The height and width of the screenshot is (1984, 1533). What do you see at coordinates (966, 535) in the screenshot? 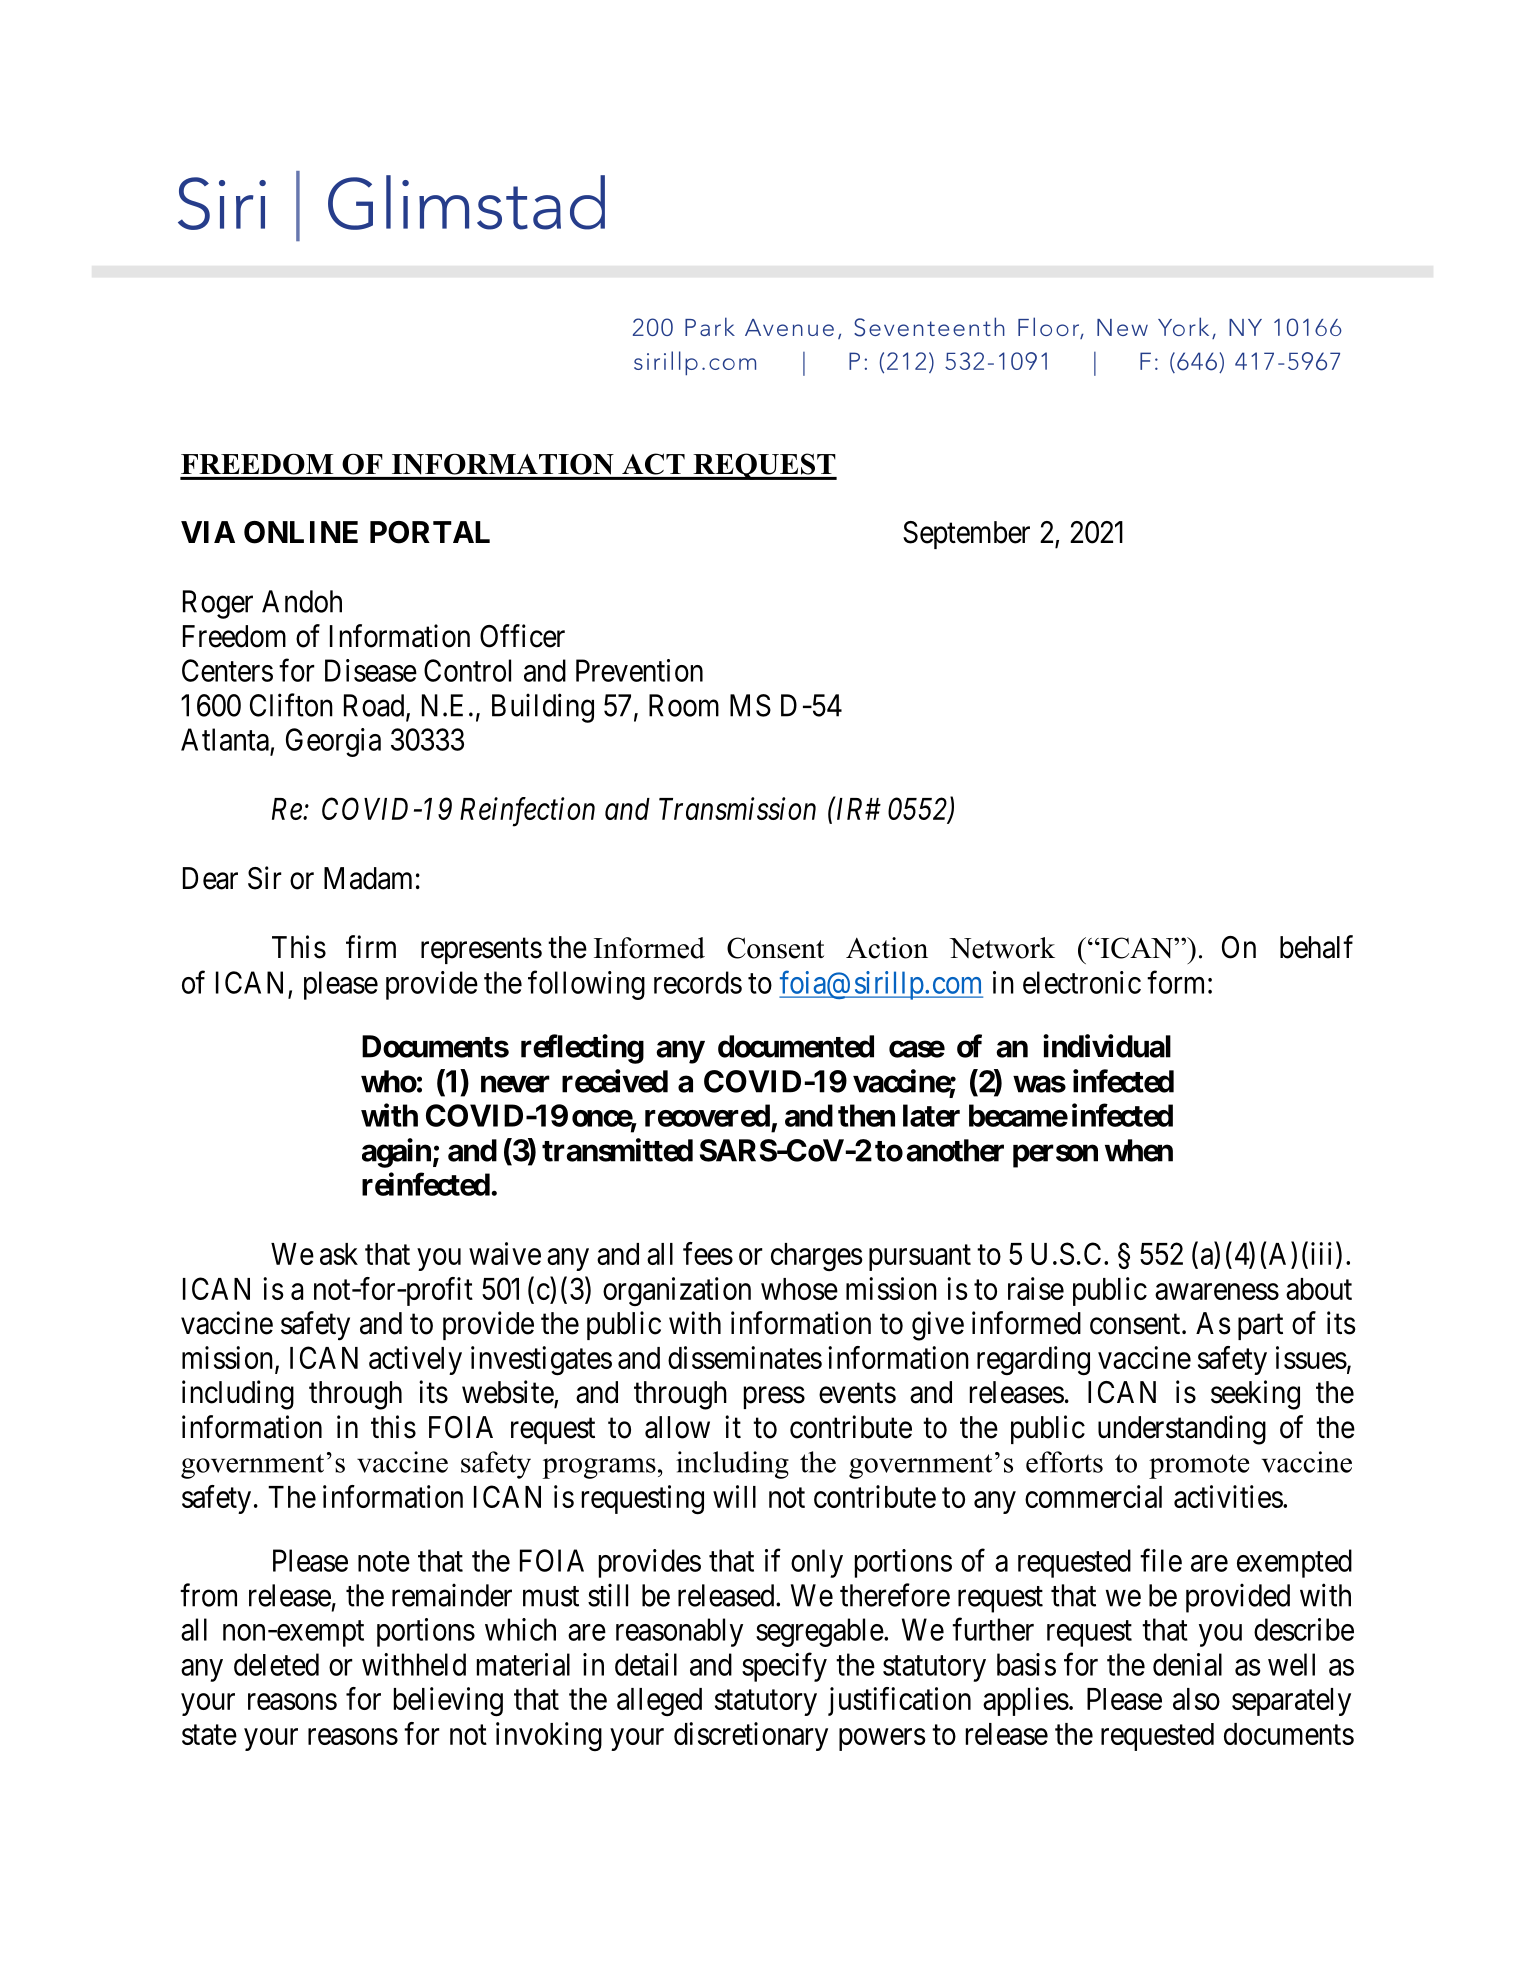
I see `September` at bounding box center [966, 535].
